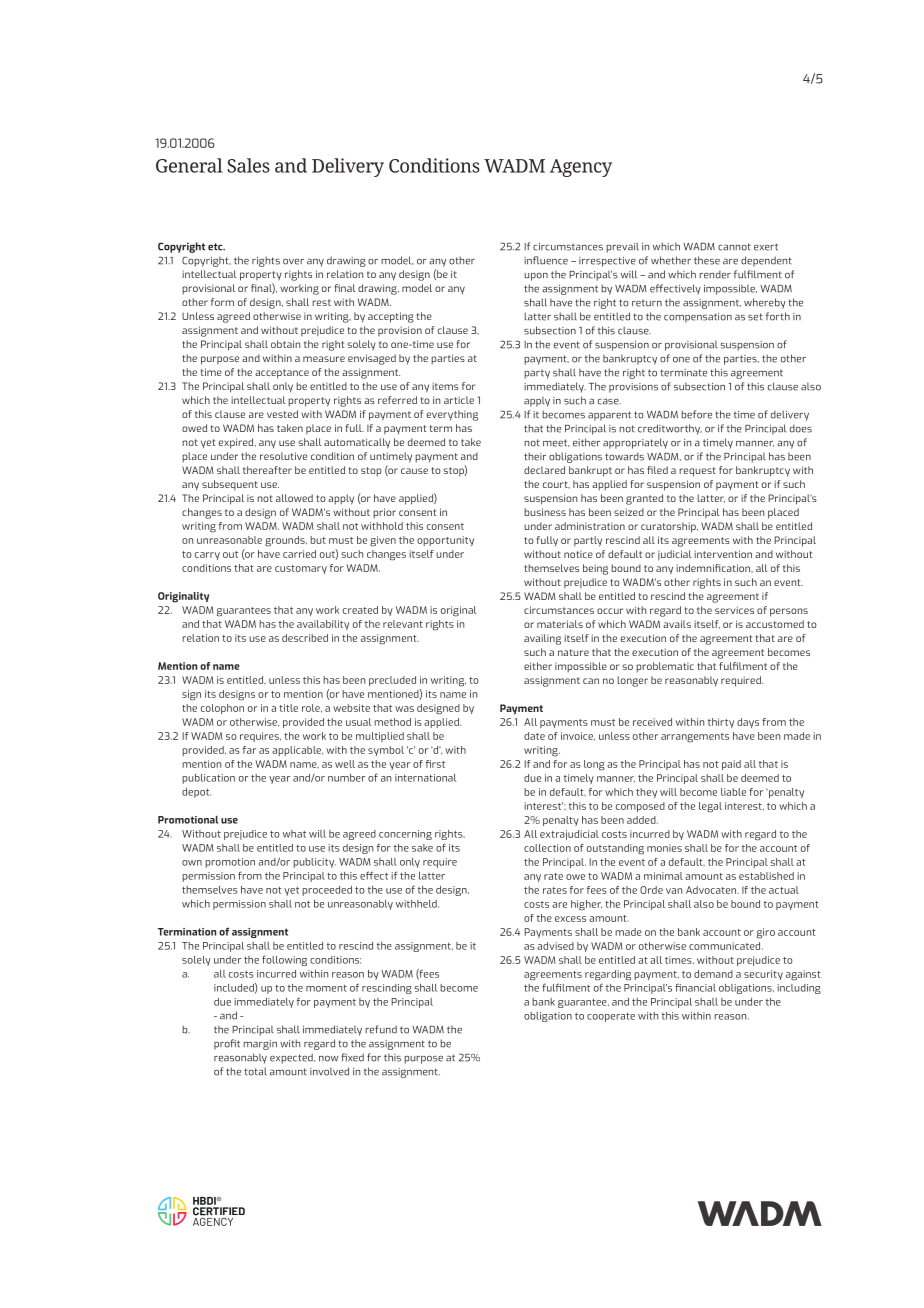 Image resolution: width=924 pixels, height=1308 pixels. What do you see at coordinates (546, 260) in the page?
I see `influence` at bounding box center [546, 260].
